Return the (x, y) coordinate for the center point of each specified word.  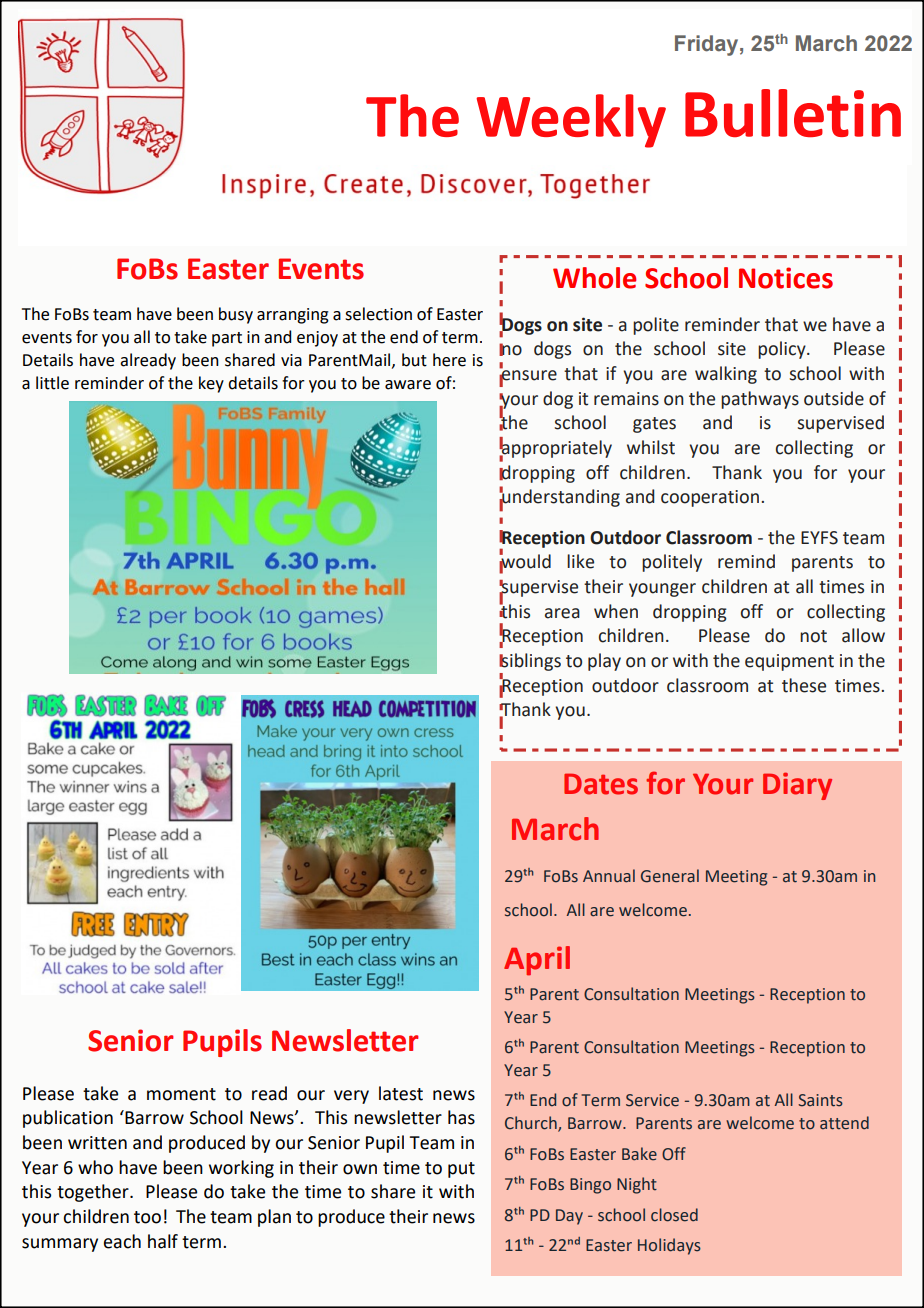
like (580, 561)
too (147, 1217)
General (670, 876)
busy (236, 315)
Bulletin (793, 113)
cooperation (710, 498)
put (461, 1170)
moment (181, 1094)
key (211, 384)
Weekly (571, 121)
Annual (609, 876)
